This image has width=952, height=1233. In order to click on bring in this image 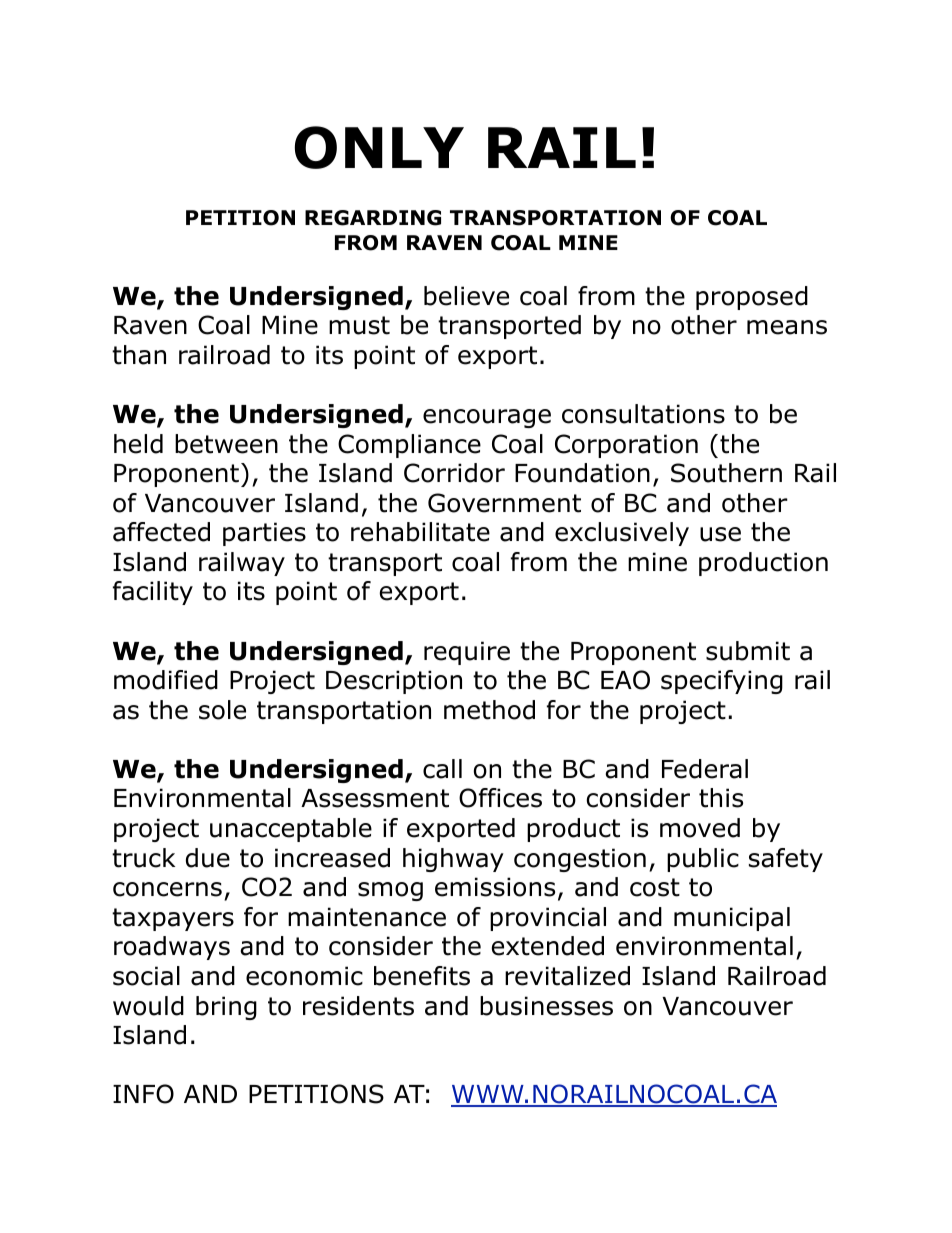, I will do `click(226, 1008)`.
